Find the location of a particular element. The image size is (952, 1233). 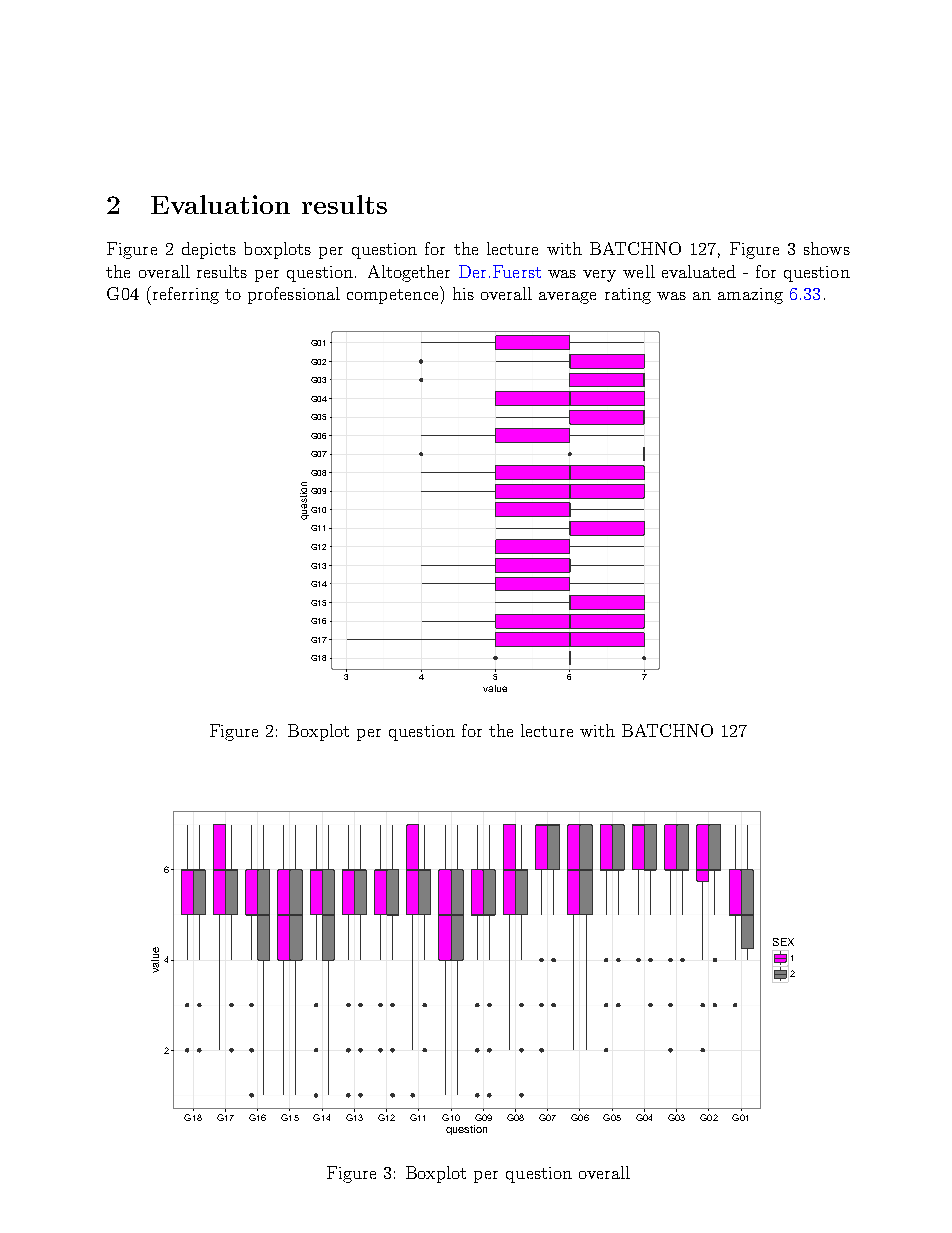

well is located at coordinates (639, 271).
